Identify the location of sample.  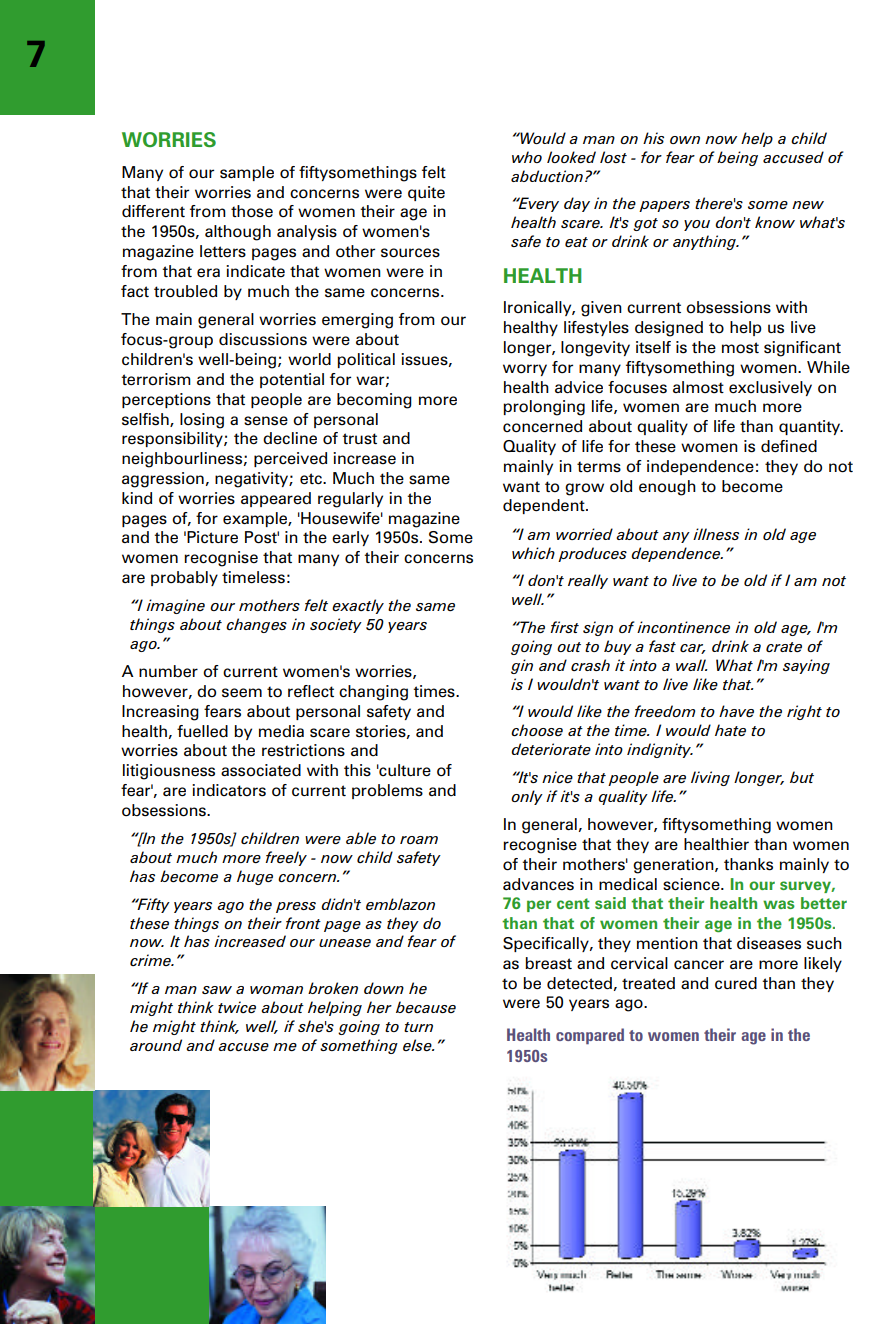
(247, 173).
